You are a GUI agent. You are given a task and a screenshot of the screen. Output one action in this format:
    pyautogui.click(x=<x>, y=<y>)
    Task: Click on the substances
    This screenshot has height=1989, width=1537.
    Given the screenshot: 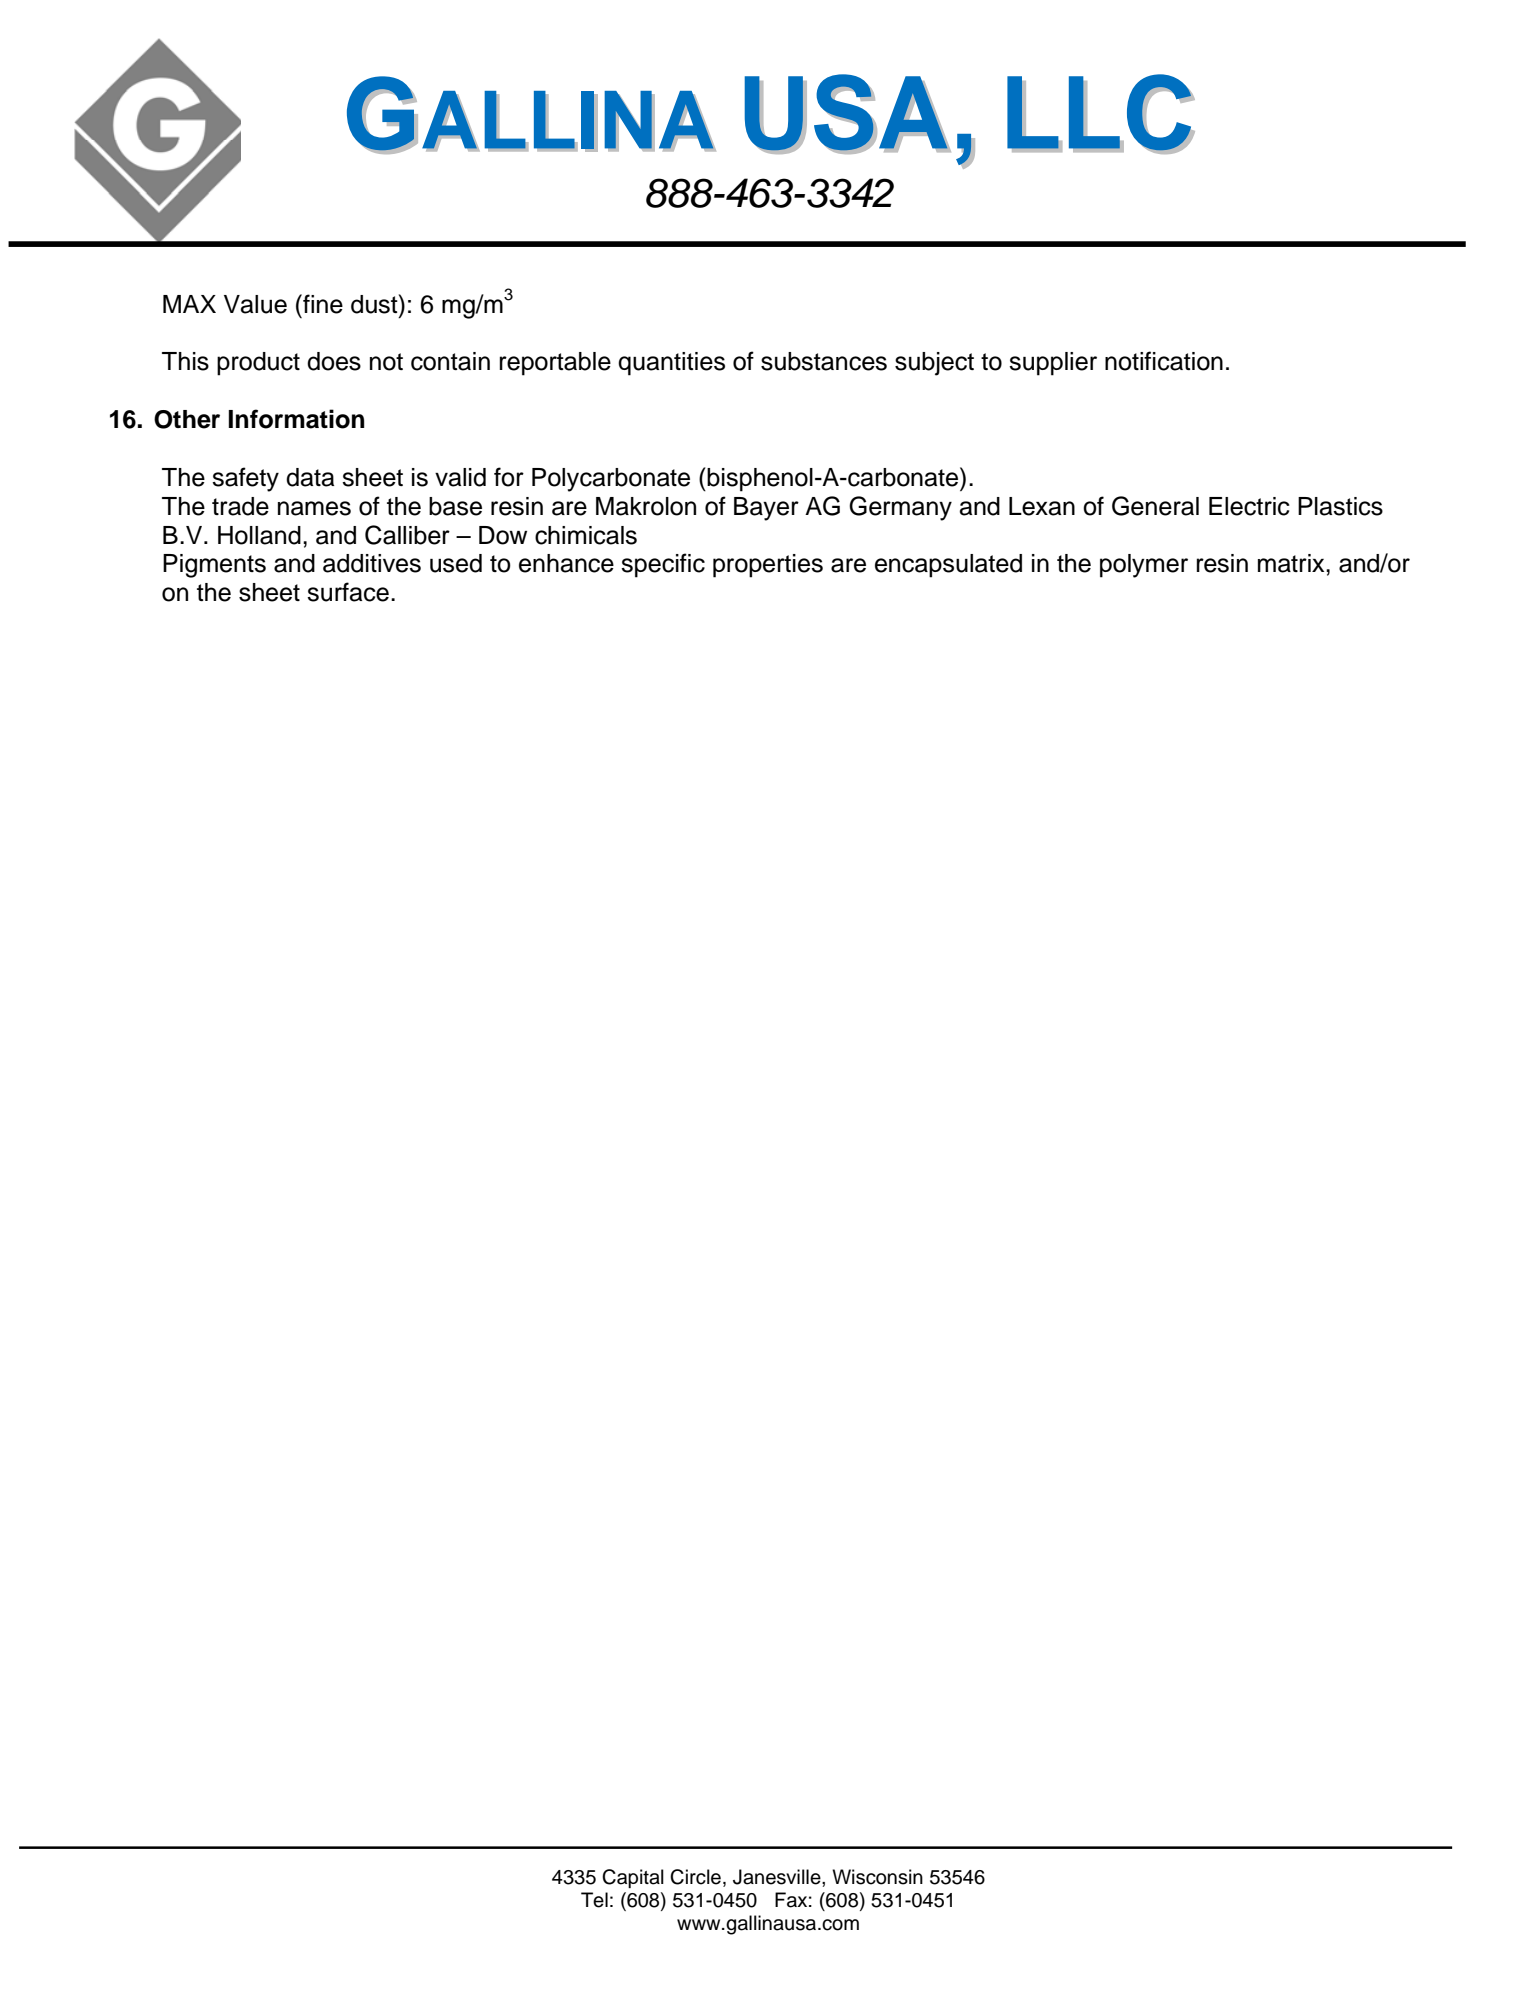 What is the action you would take?
    pyautogui.click(x=824, y=361)
